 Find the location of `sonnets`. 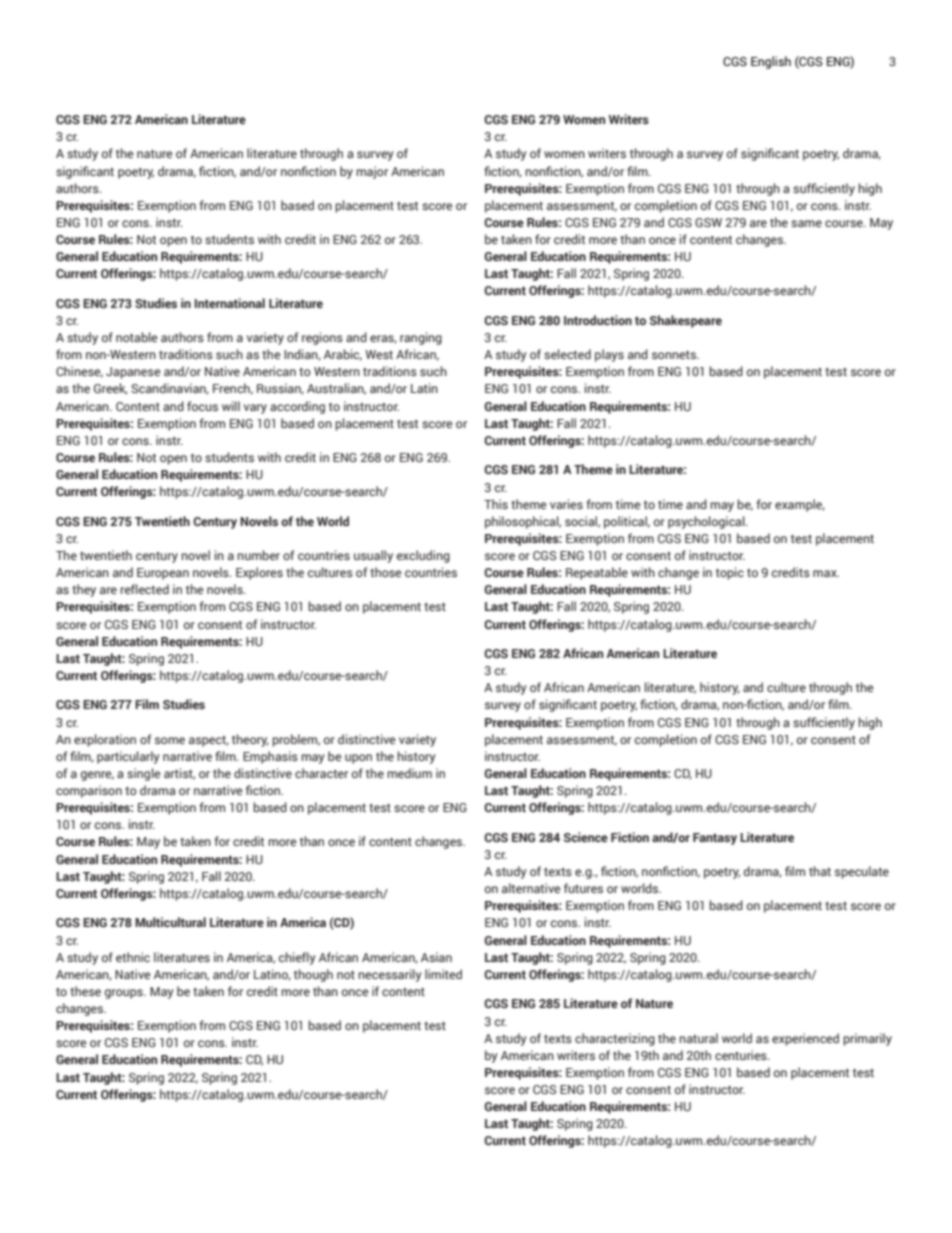

sonnets is located at coordinates (675, 355).
